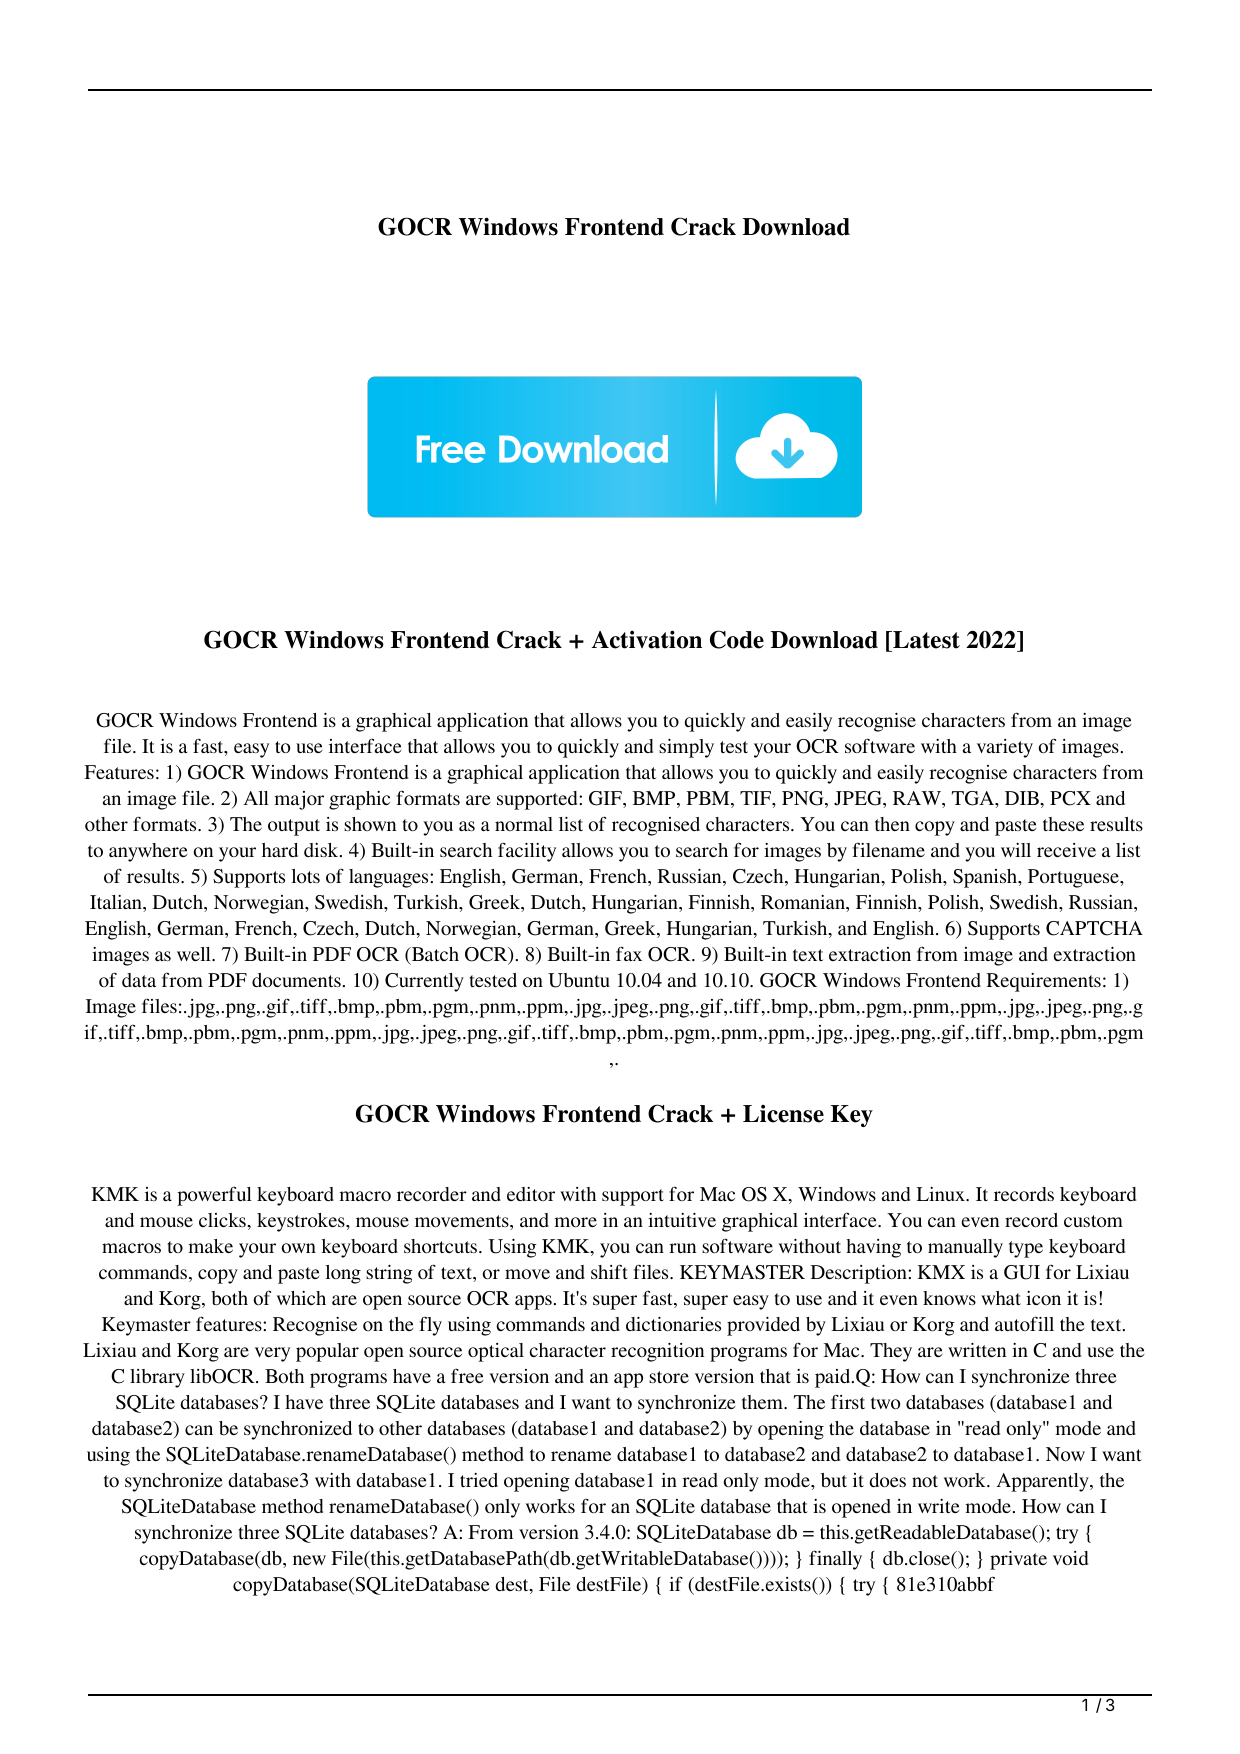 Image resolution: width=1240 pixels, height=1754 pixels. I want to click on variety, so click(1005, 748).
